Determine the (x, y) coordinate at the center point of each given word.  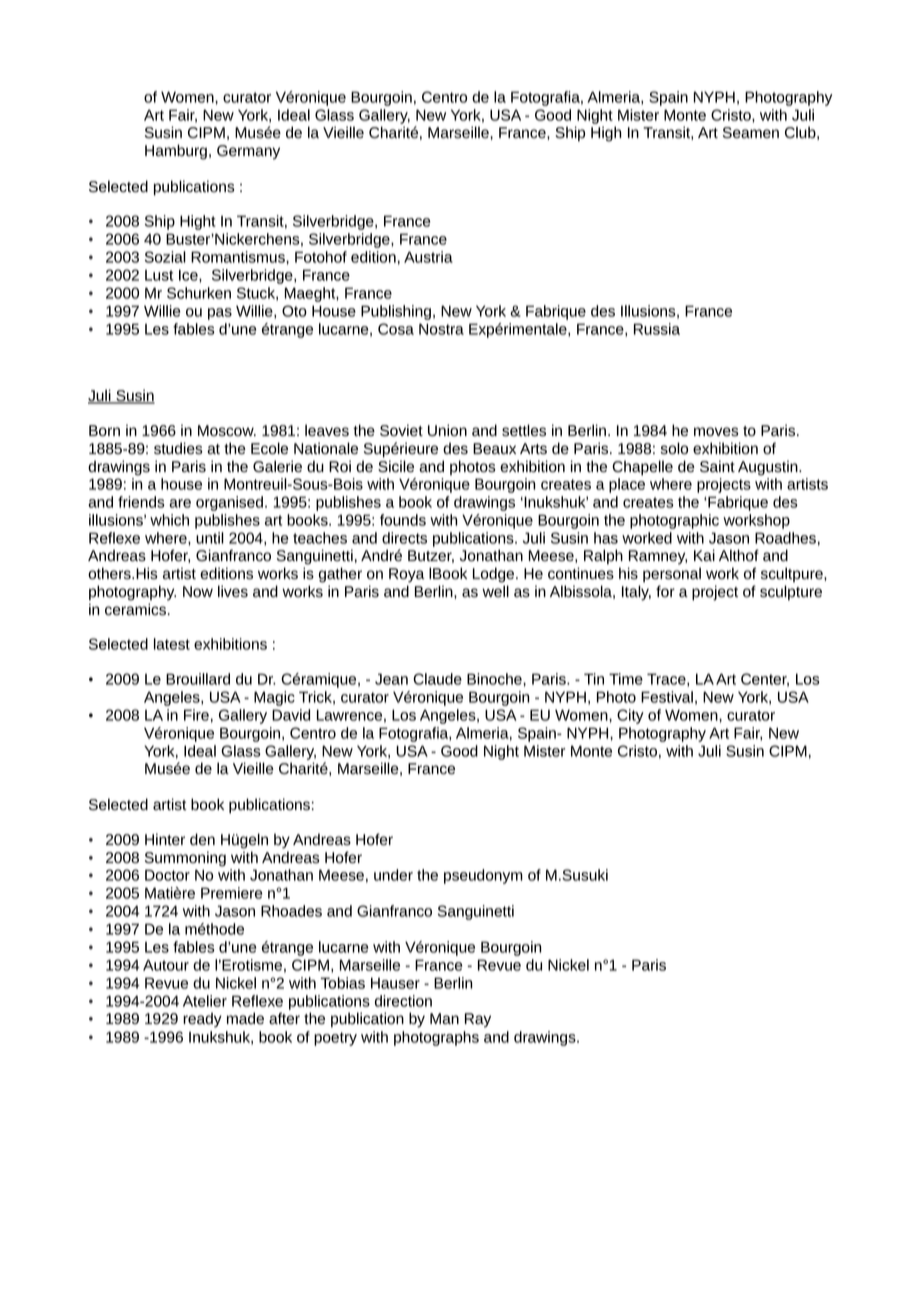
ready (202, 1020)
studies (178, 448)
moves (716, 432)
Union (447, 430)
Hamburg (176, 152)
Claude (437, 679)
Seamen (751, 133)
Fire (196, 715)
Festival (667, 697)
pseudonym (483, 876)
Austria (428, 257)
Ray (478, 1020)
